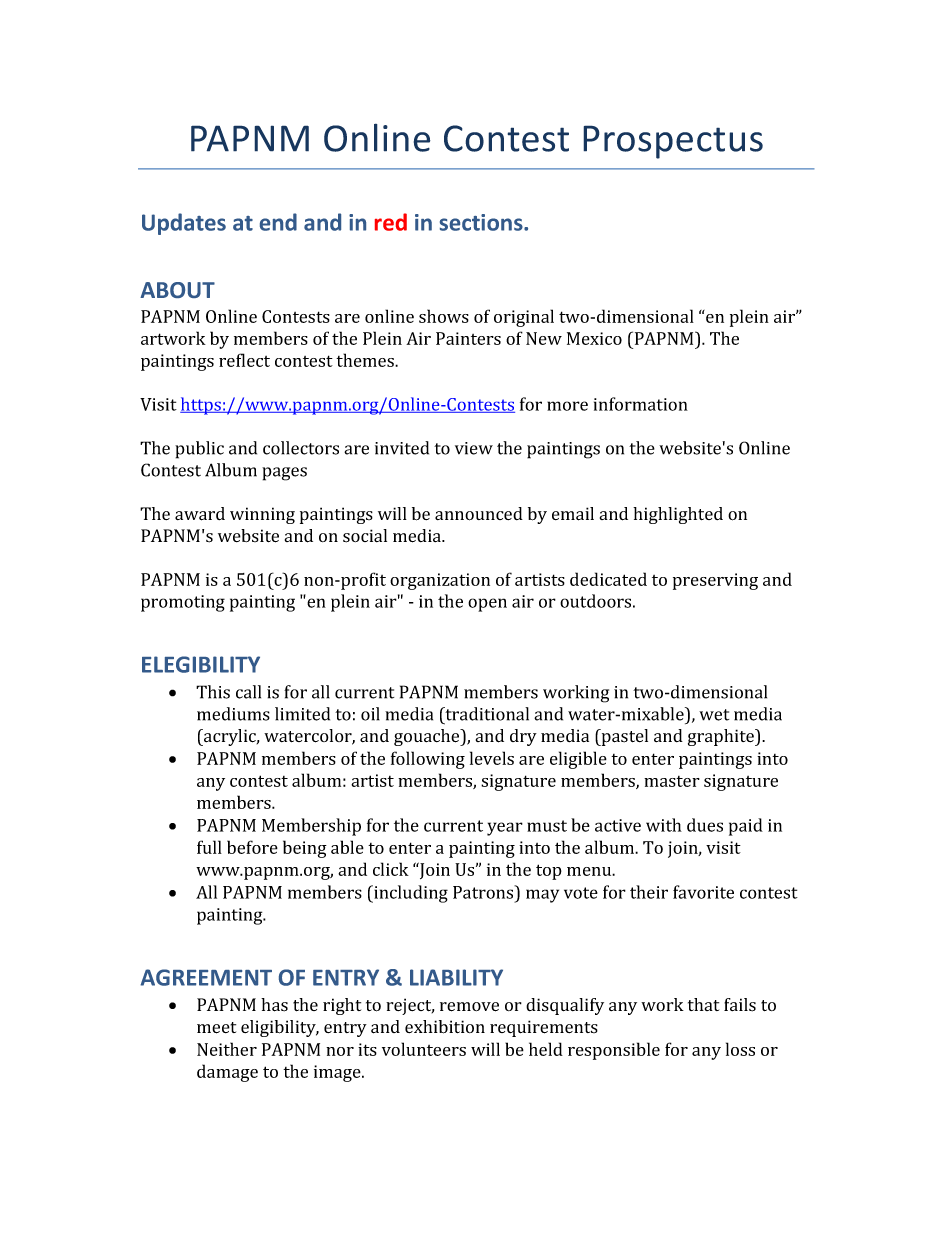 This screenshot has height=1233, width=952. I want to click on view, so click(474, 448).
